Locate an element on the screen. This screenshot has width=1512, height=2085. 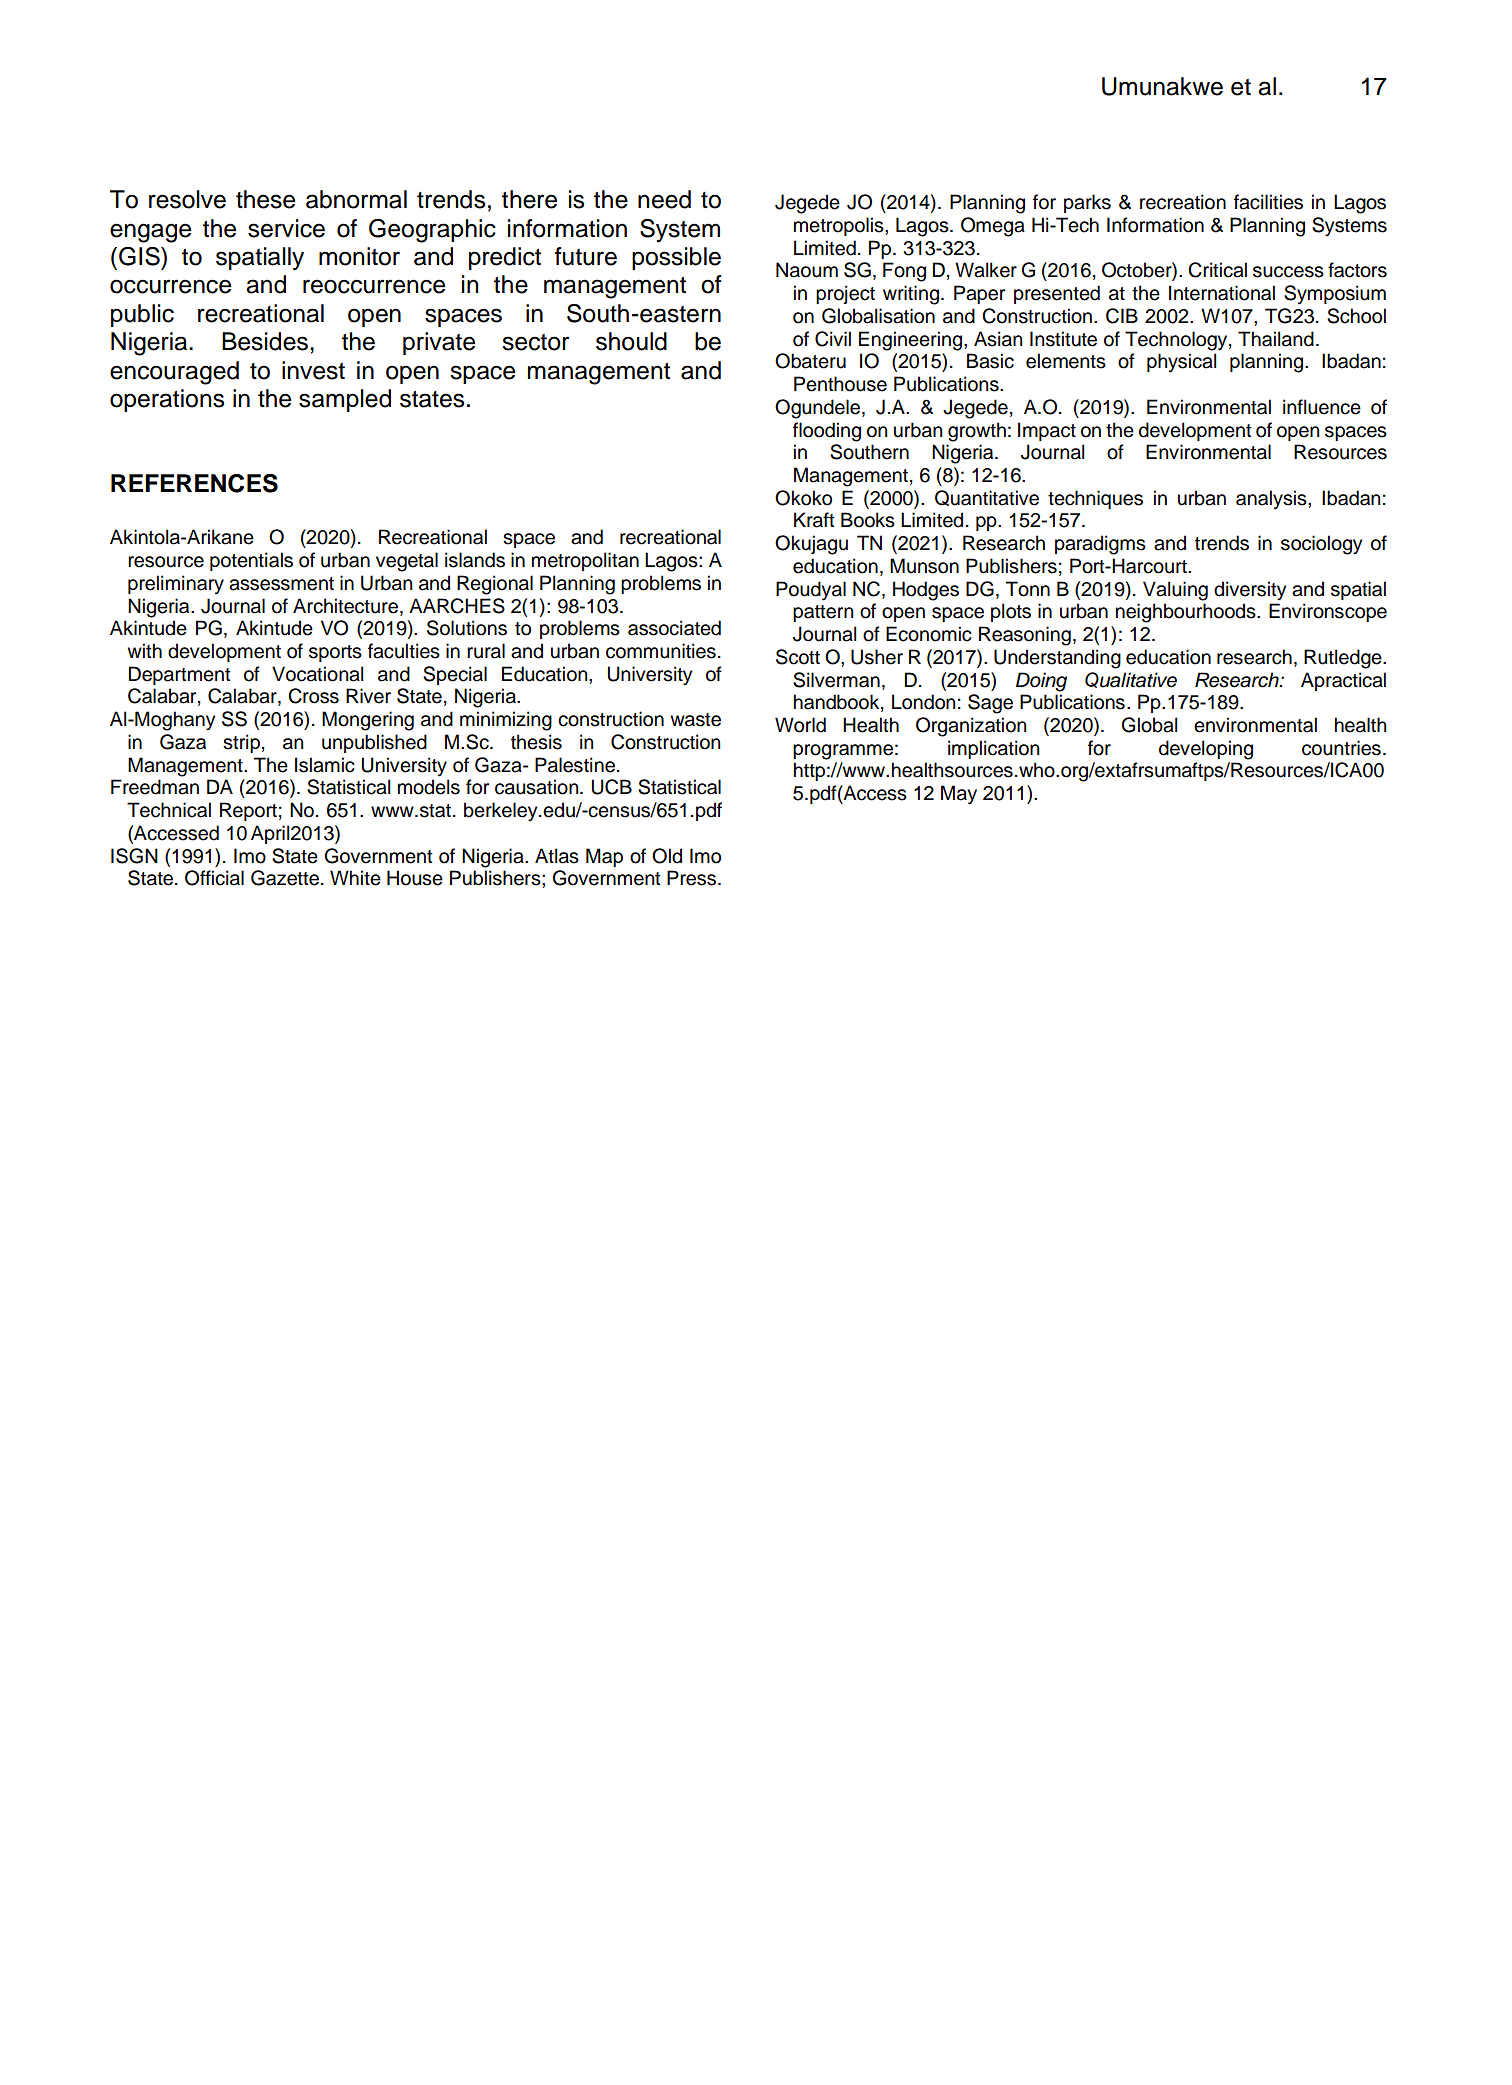
flooding is located at coordinates (827, 432).
